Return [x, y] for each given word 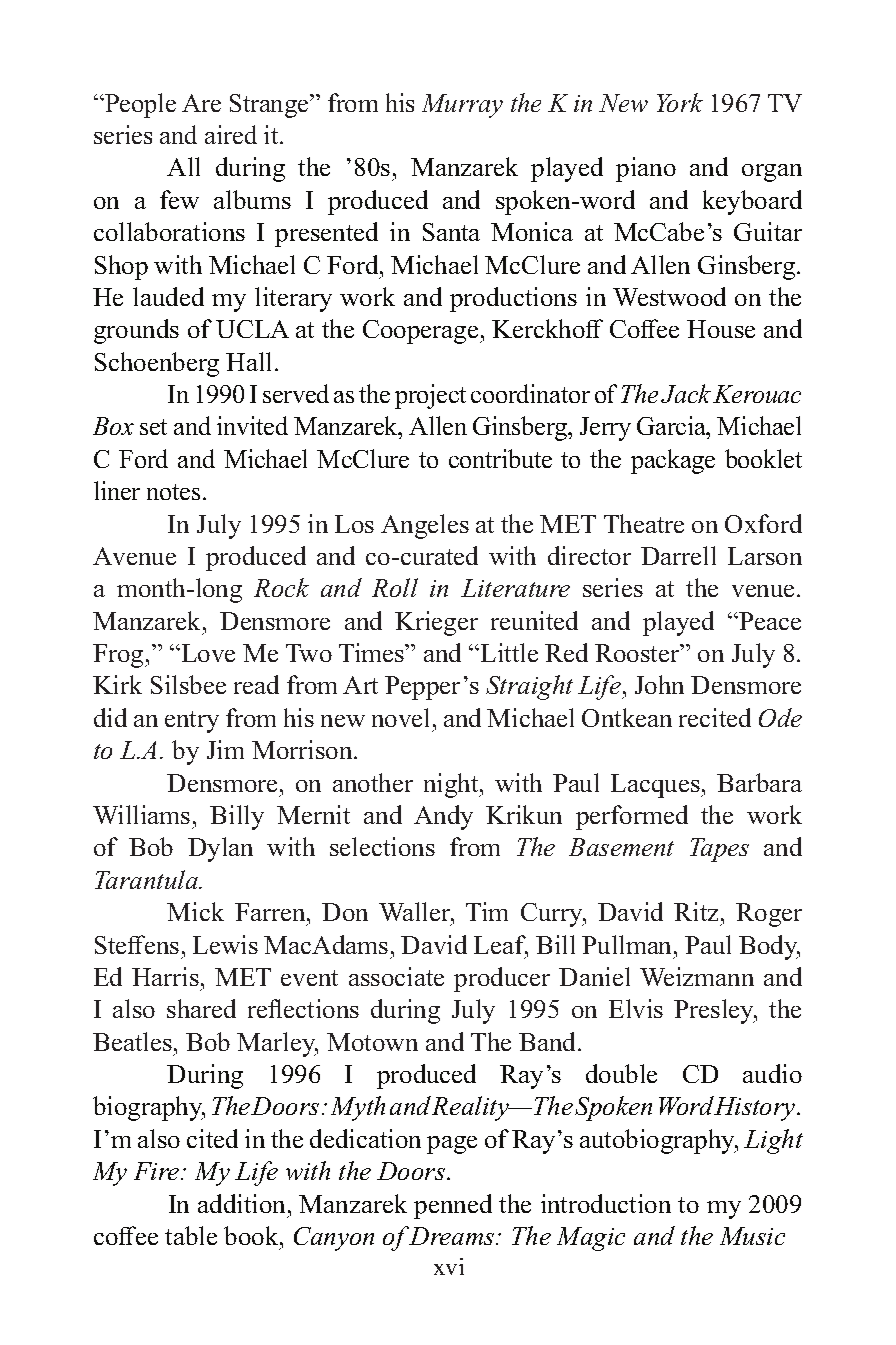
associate [396, 976]
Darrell [678, 555]
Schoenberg [157, 364]
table [191, 1235]
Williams [141, 814]
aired [231, 134]
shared [201, 1008]
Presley [715, 1011]
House [721, 329]
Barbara [759, 782]
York [680, 102]
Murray [462, 106]
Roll [395, 587]
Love [207, 653]
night [452, 785]
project [430, 396]
